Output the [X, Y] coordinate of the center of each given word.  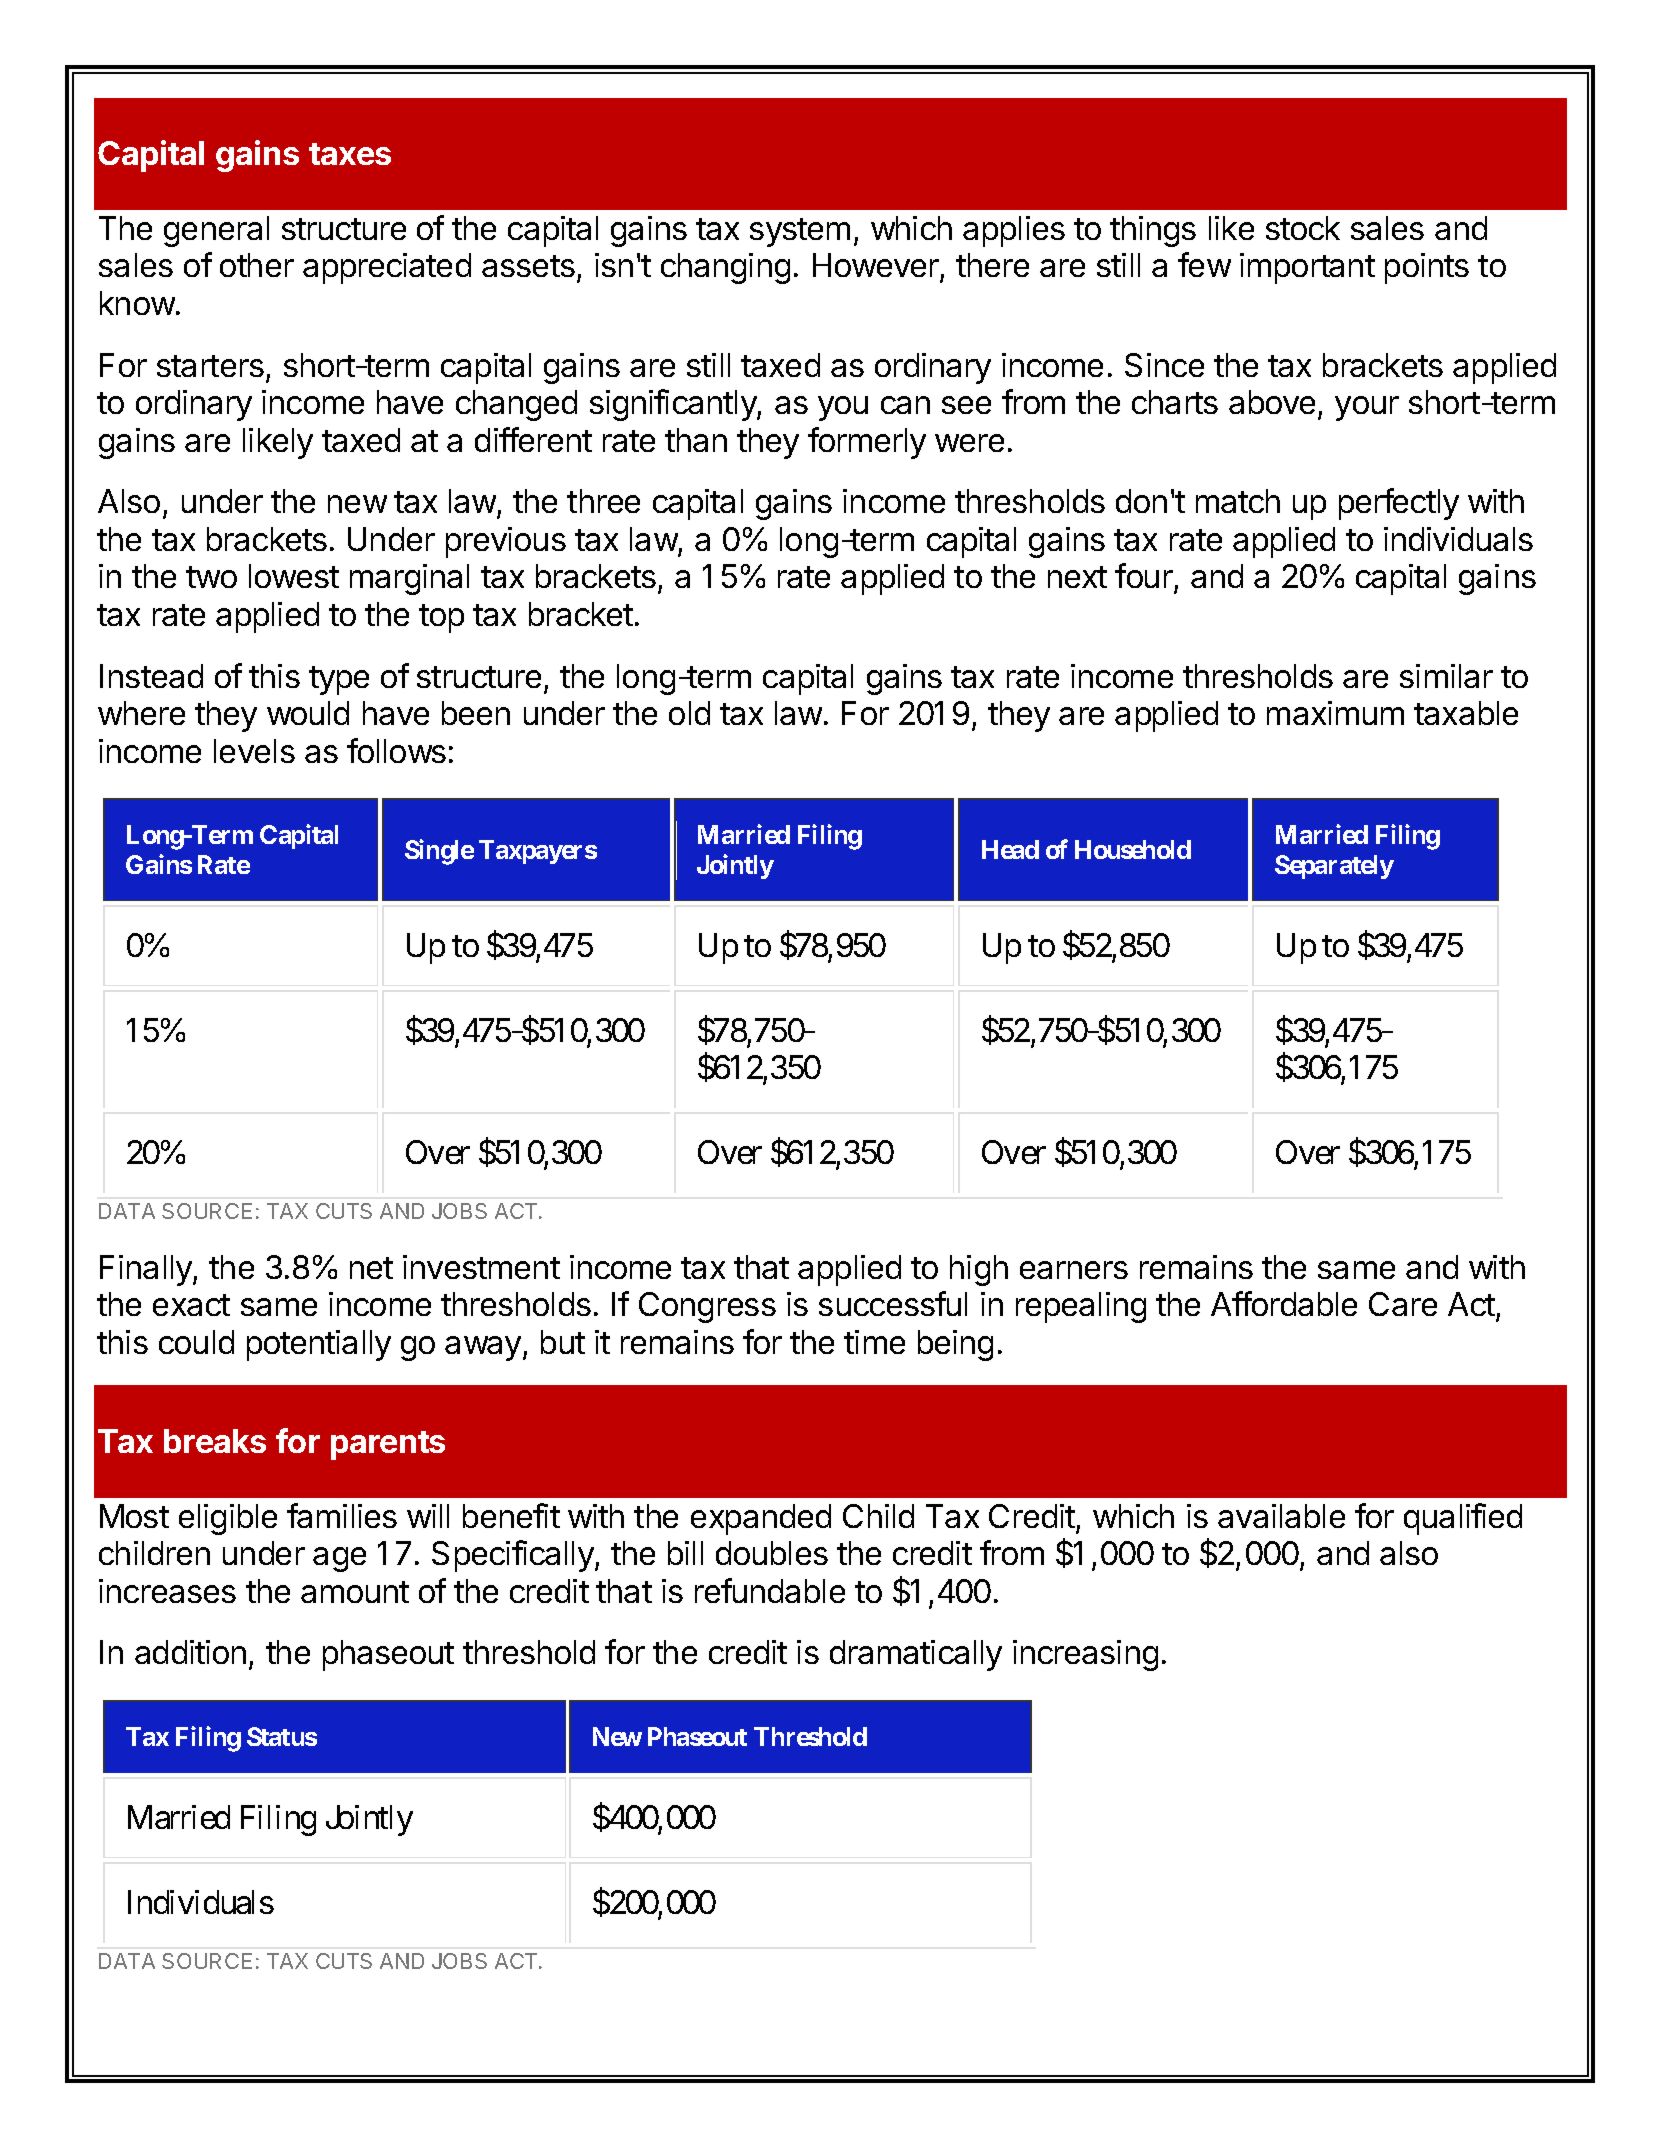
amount [355, 1592]
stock [1303, 228]
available [1281, 1516]
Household [1133, 849]
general [216, 231]
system [800, 232]
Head [1010, 849]
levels [254, 751]
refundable [770, 1590]
